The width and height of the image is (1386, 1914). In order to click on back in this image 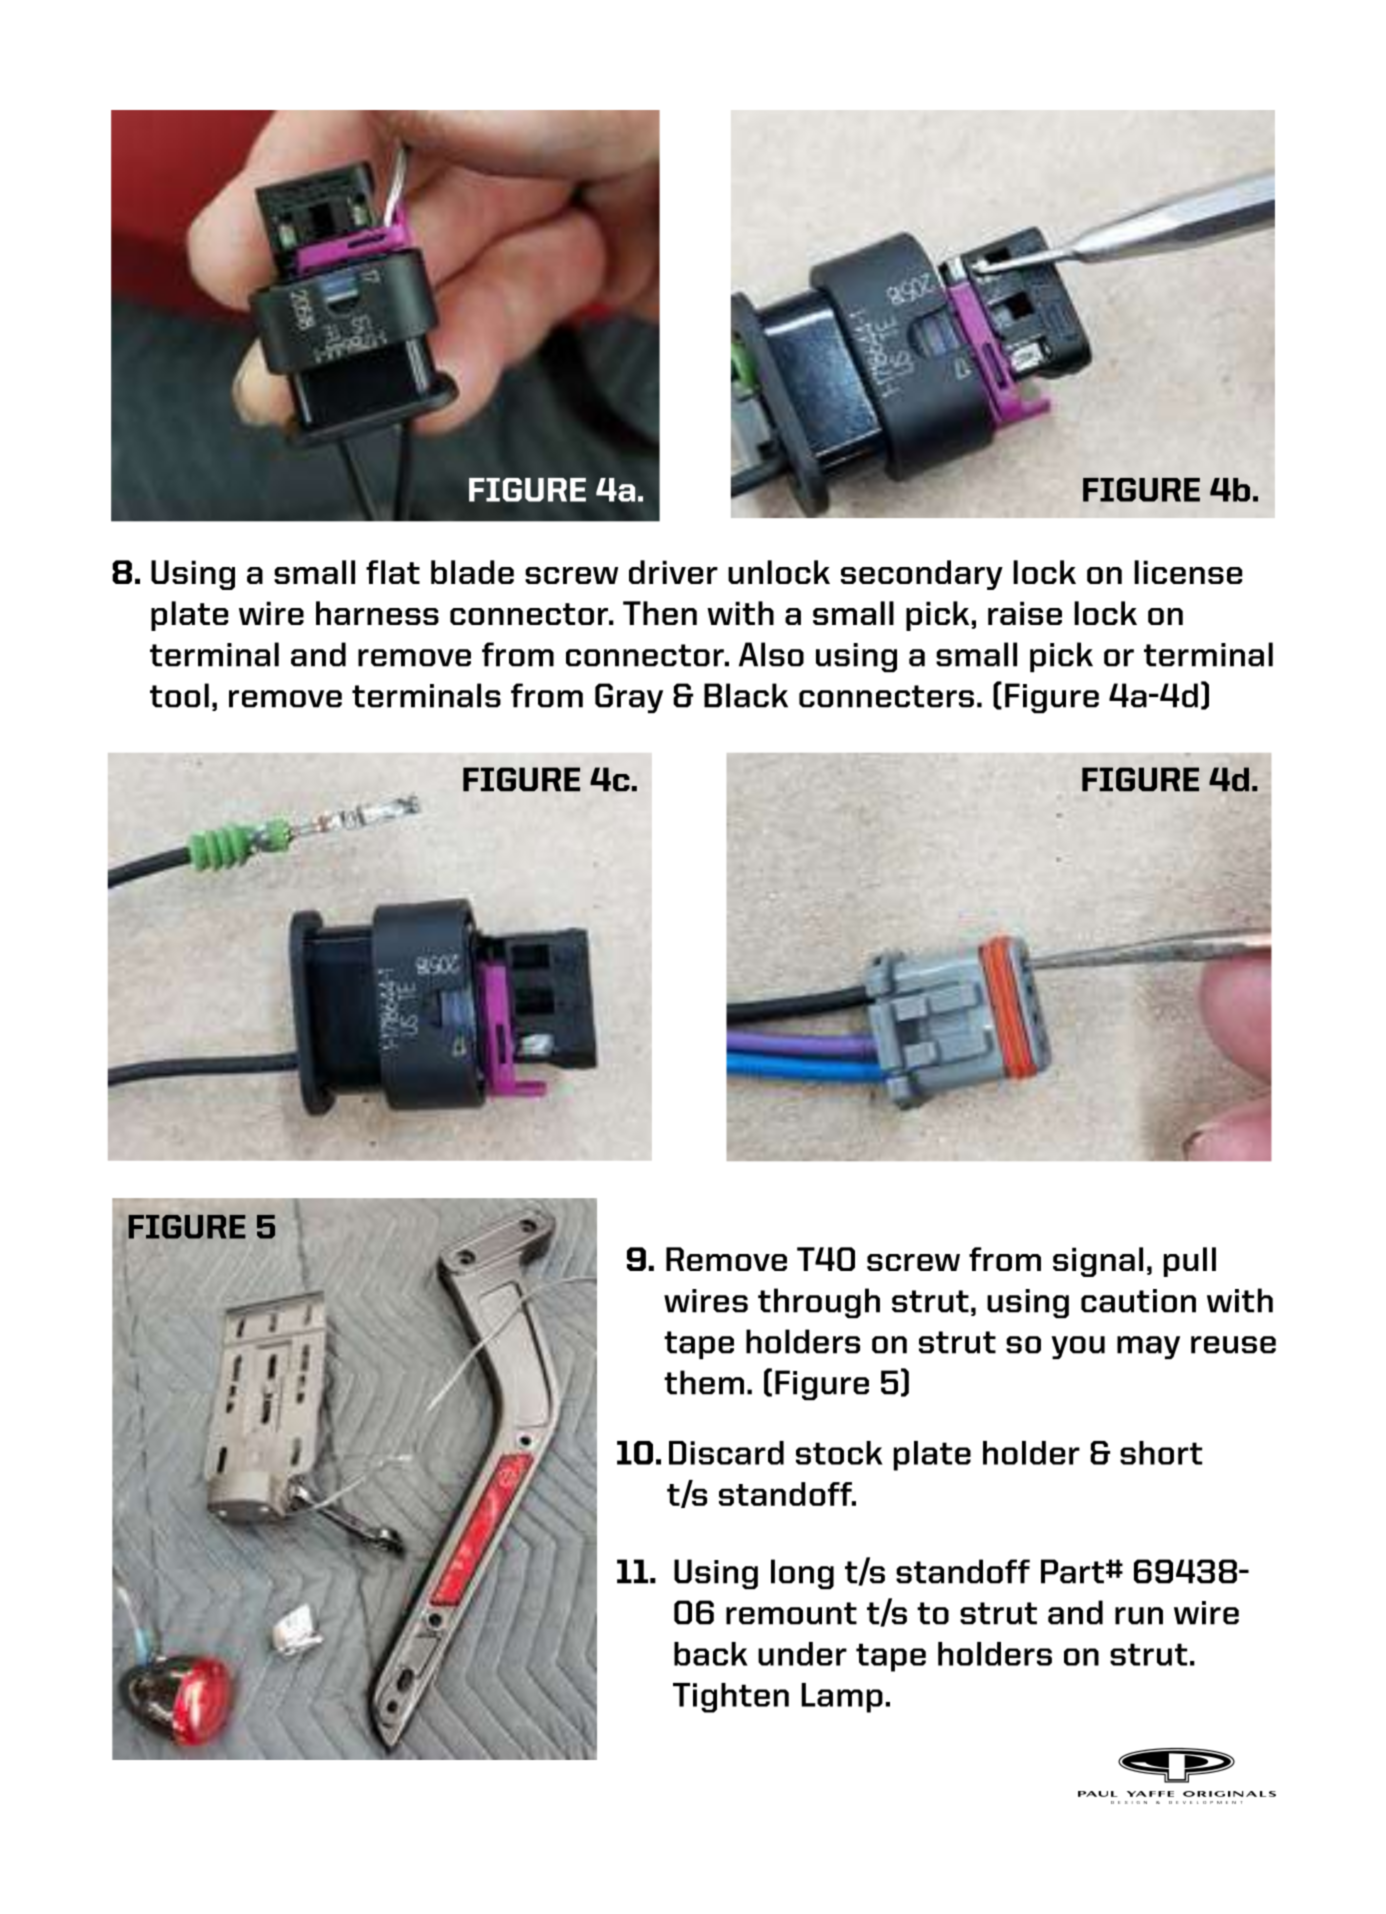, I will do `click(711, 1654)`.
